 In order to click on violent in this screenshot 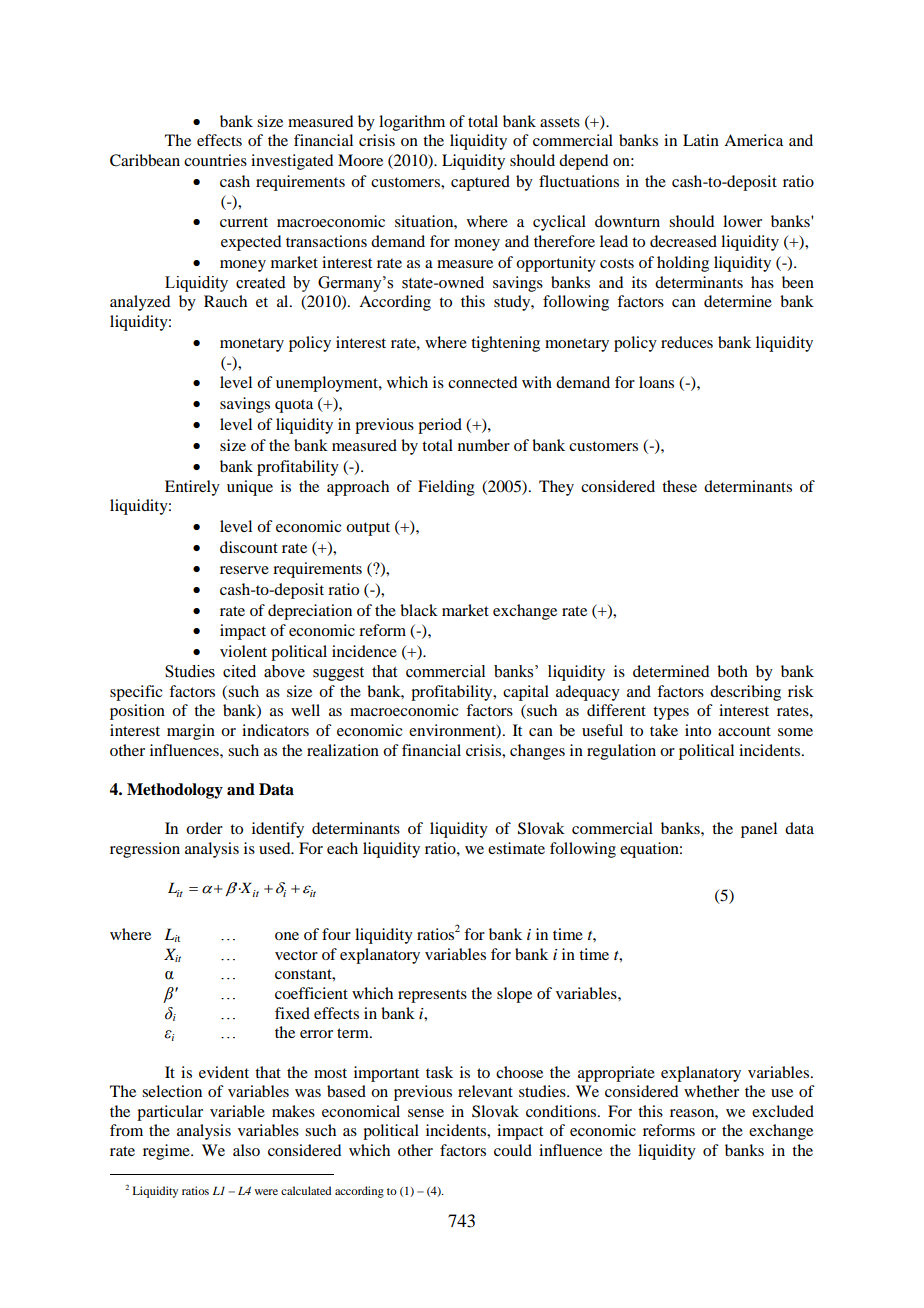, I will do `click(243, 651)`.
